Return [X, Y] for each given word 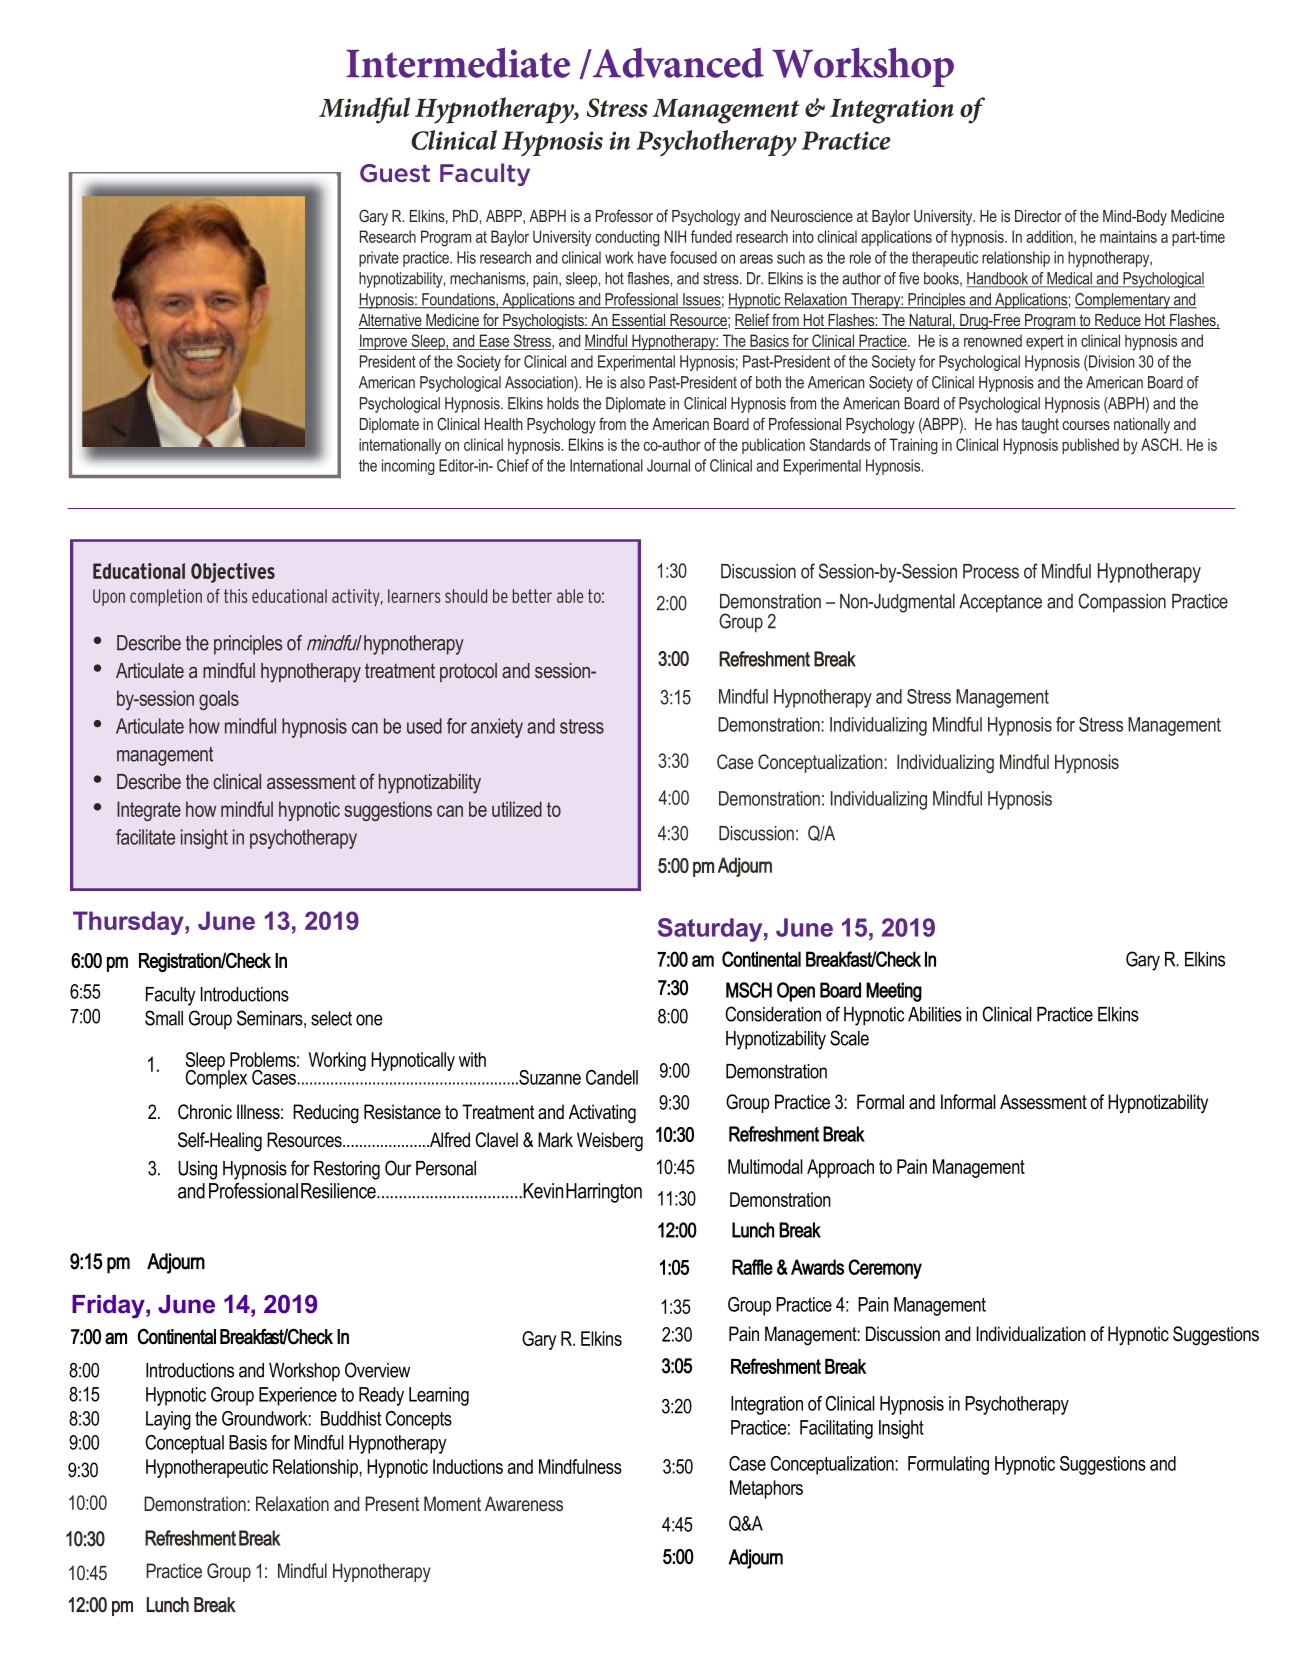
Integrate [149, 811]
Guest [395, 173]
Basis [248, 1442]
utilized [517, 809]
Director [1038, 216]
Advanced [677, 63]
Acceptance [1000, 603]
